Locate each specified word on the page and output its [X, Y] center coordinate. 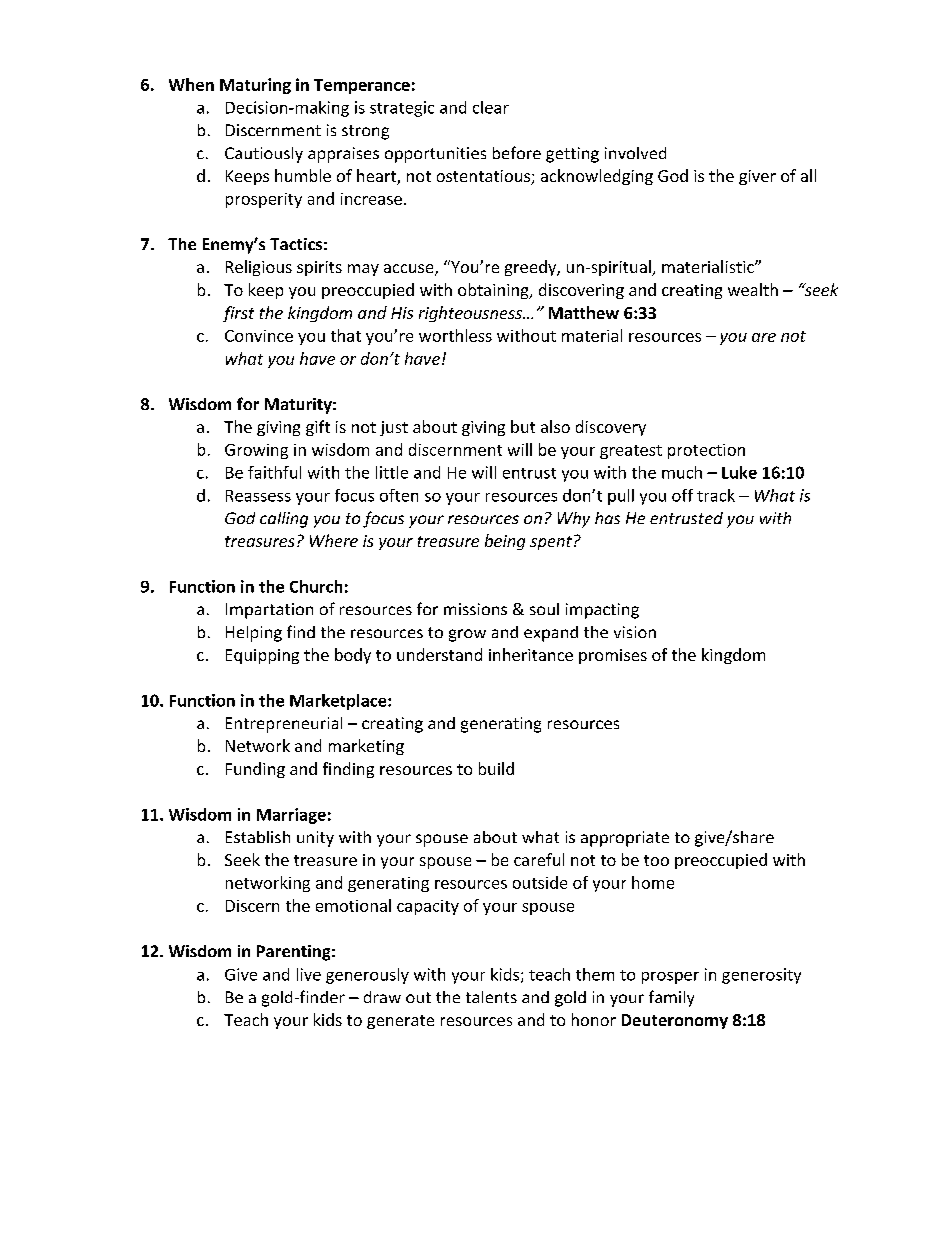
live [309, 974]
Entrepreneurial [284, 725]
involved [635, 153]
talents [491, 997]
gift [318, 428]
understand [439, 654]
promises [613, 656]
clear [491, 107]
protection [706, 451]
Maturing [255, 86]
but [523, 426]
